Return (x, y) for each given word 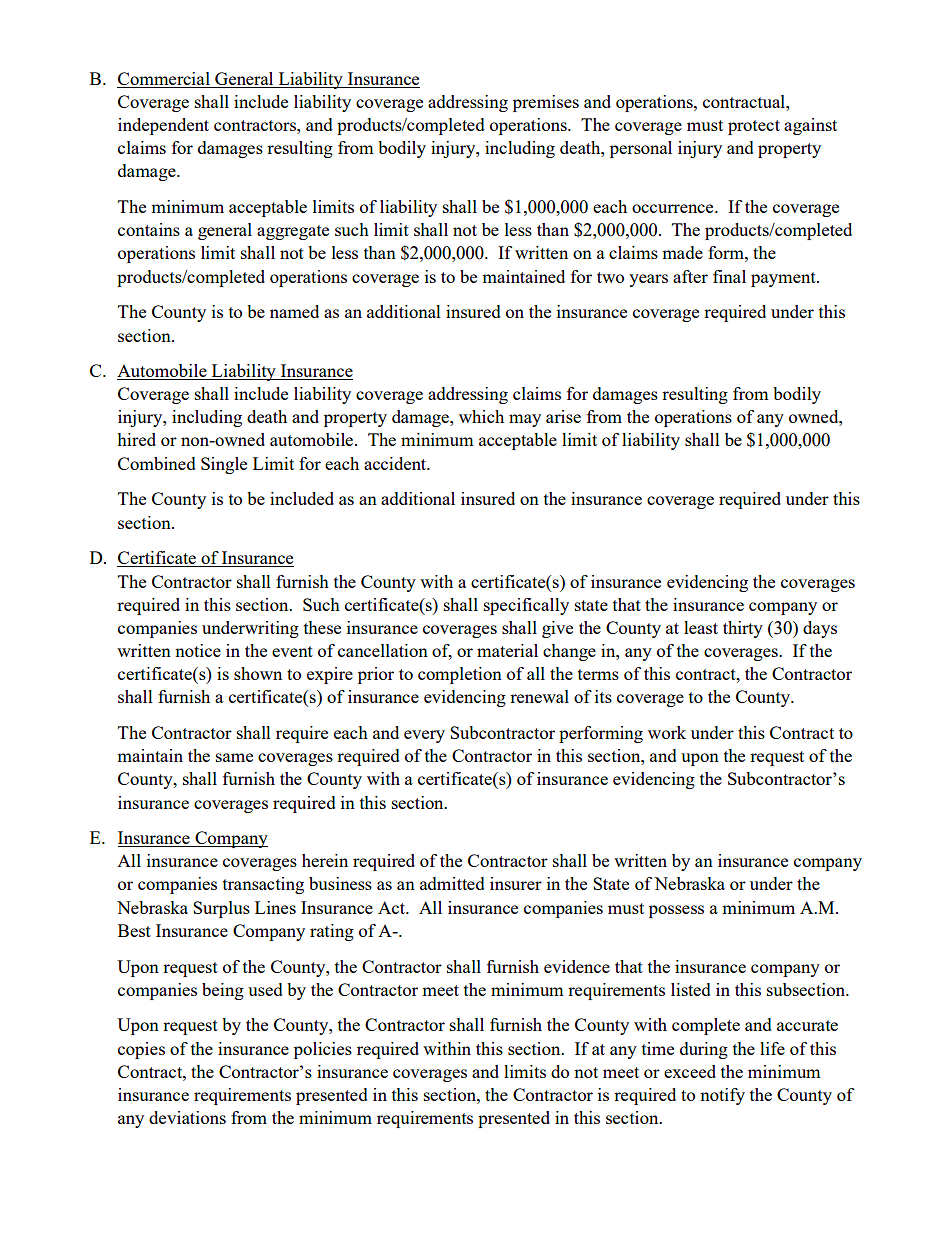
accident (396, 463)
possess (676, 911)
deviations (187, 1117)
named (294, 311)
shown (258, 673)
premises (546, 103)
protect (754, 127)
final (729, 276)
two (610, 277)
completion (460, 675)
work (667, 732)
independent (163, 126)
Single (224, 465)
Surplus (221, 909)
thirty (743, 629)
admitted (452, 883)
